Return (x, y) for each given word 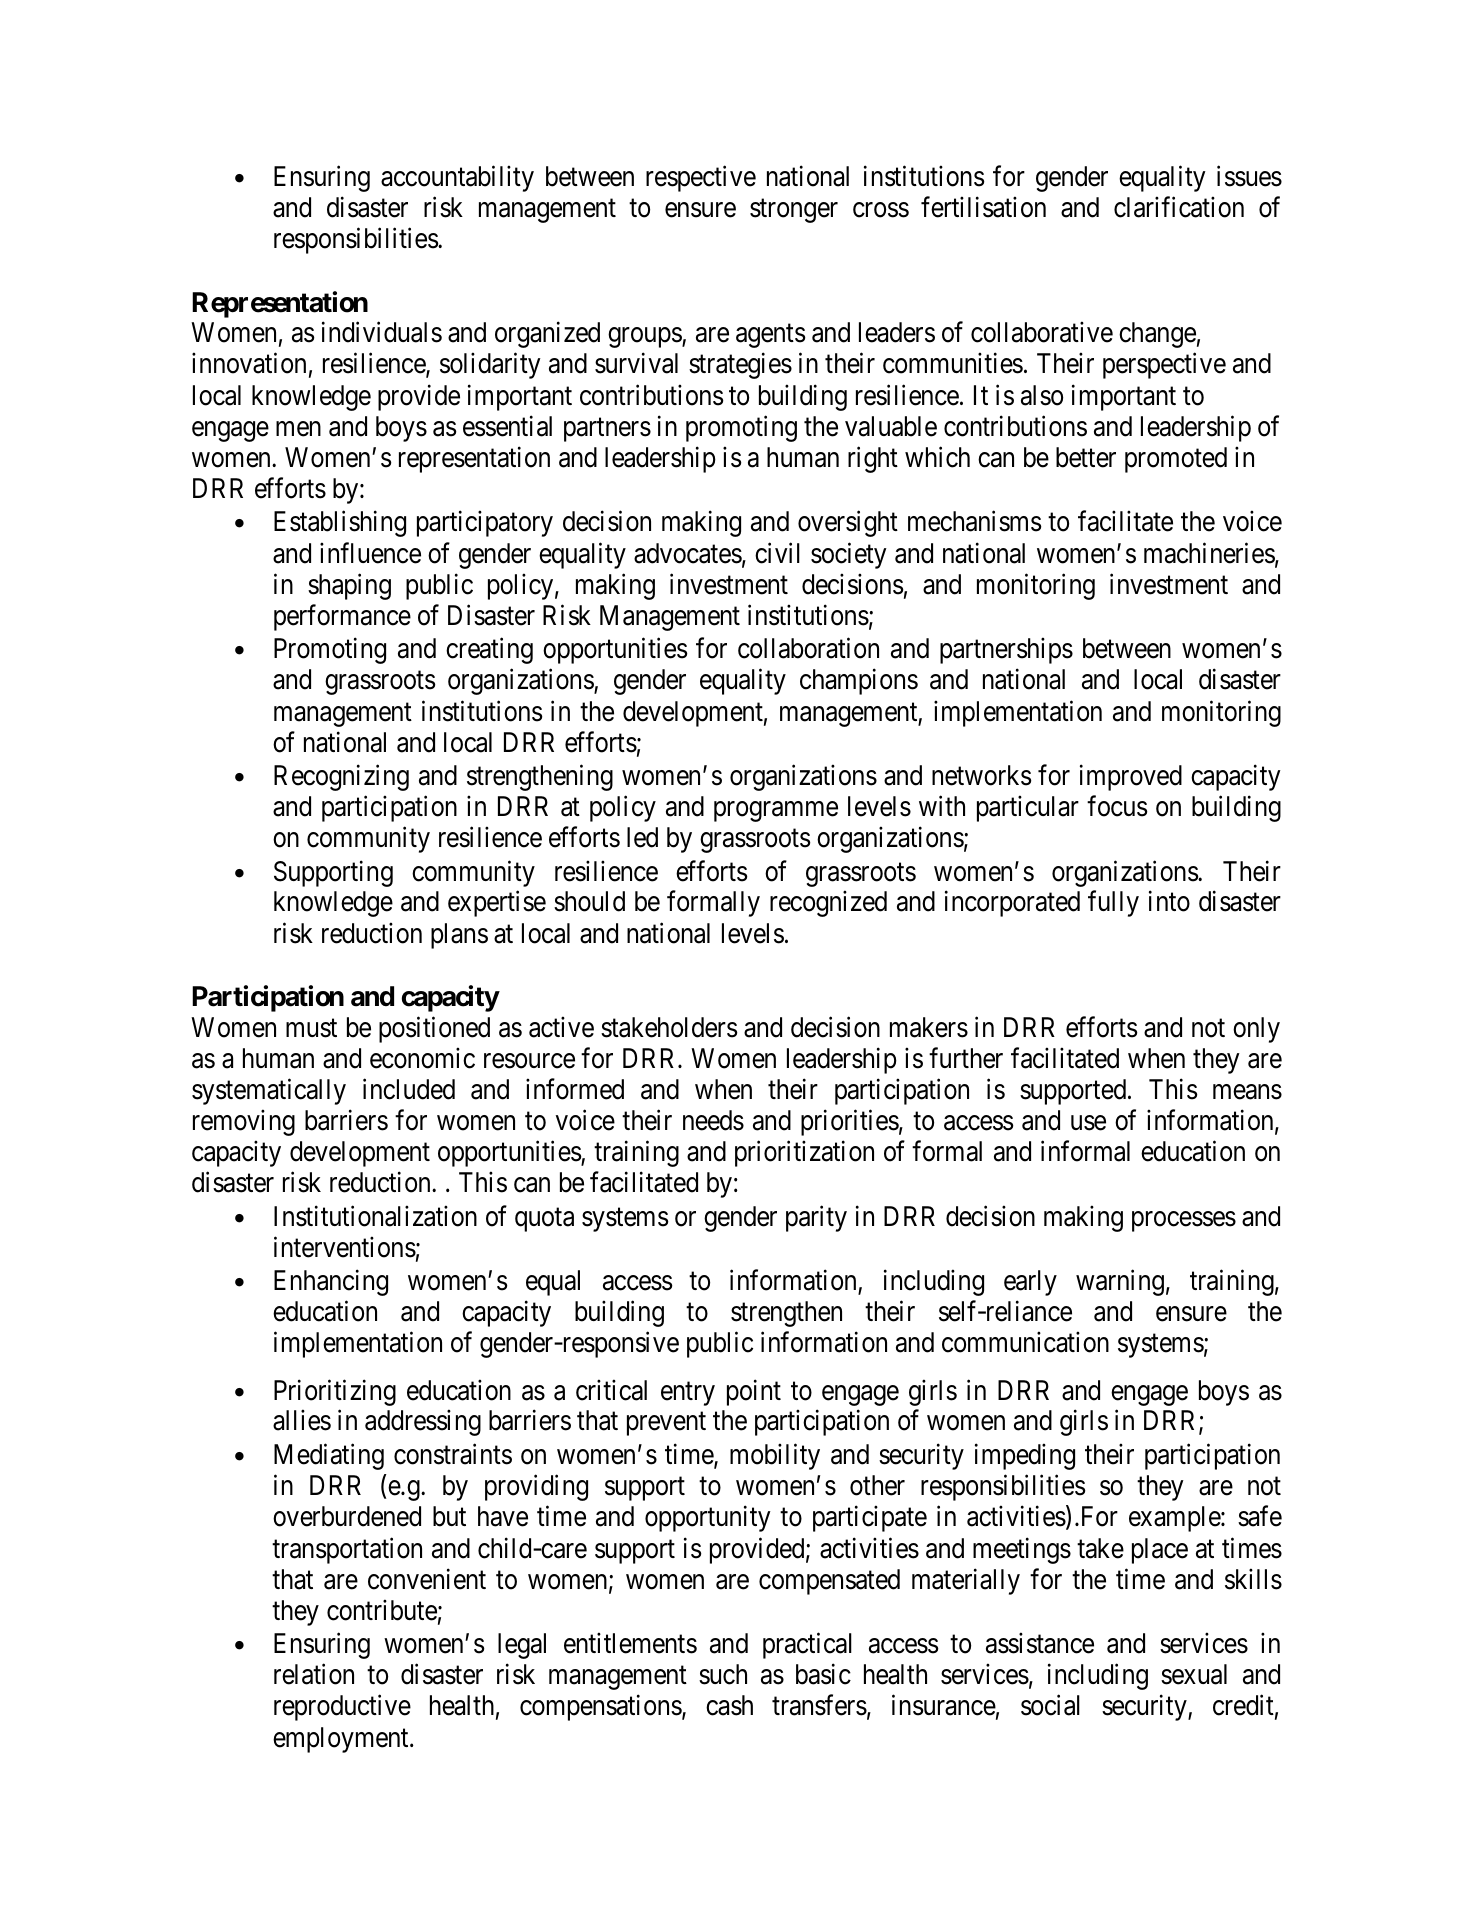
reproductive (342, 1708)
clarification (1179, 207)
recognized (828, 904)
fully (1113, 904)
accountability (457, 179)
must (311, 1028)
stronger (794, 211)
